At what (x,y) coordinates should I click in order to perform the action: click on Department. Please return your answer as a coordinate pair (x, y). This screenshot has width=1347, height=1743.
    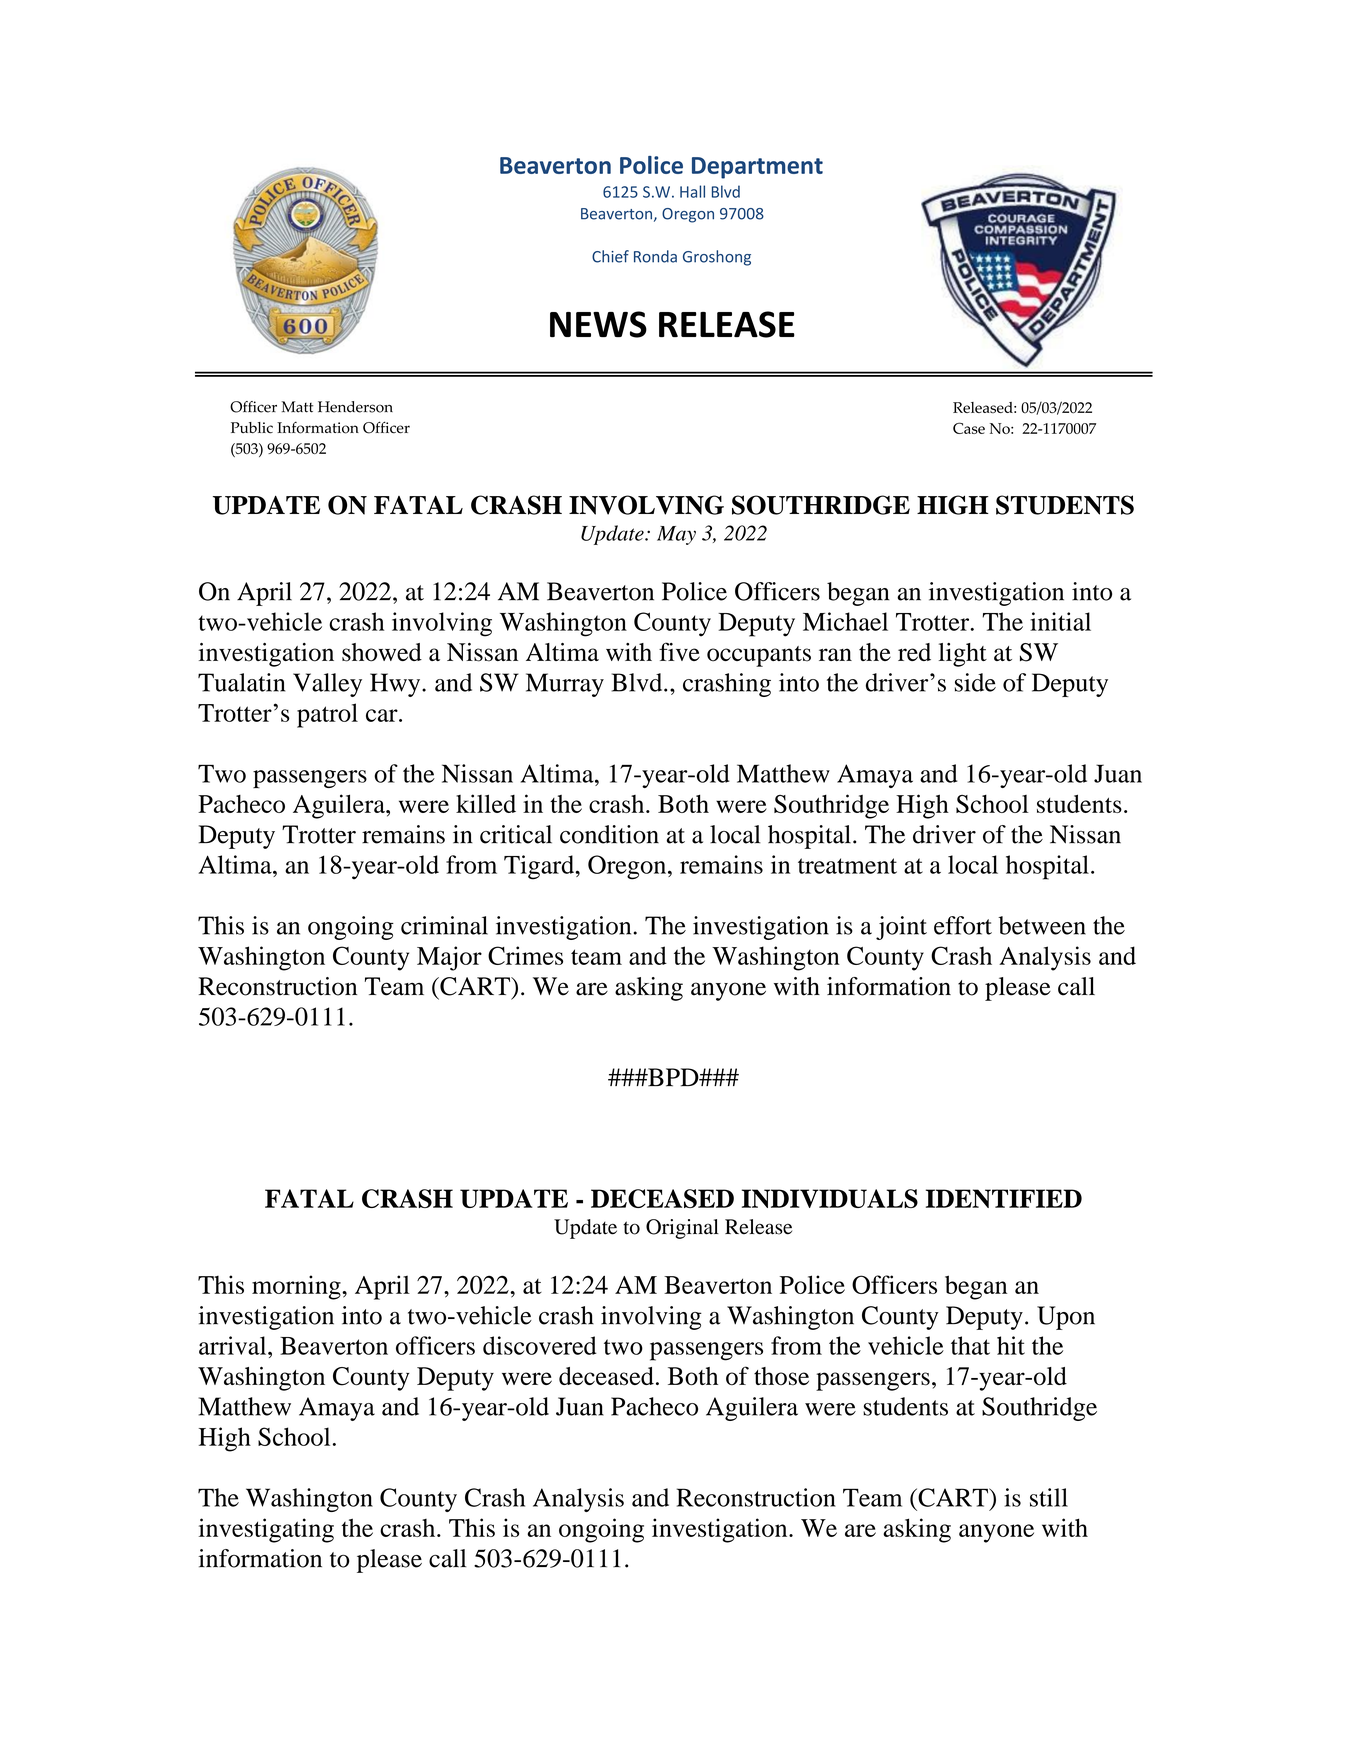
    Looking at the image, I should click on (757, 168).
